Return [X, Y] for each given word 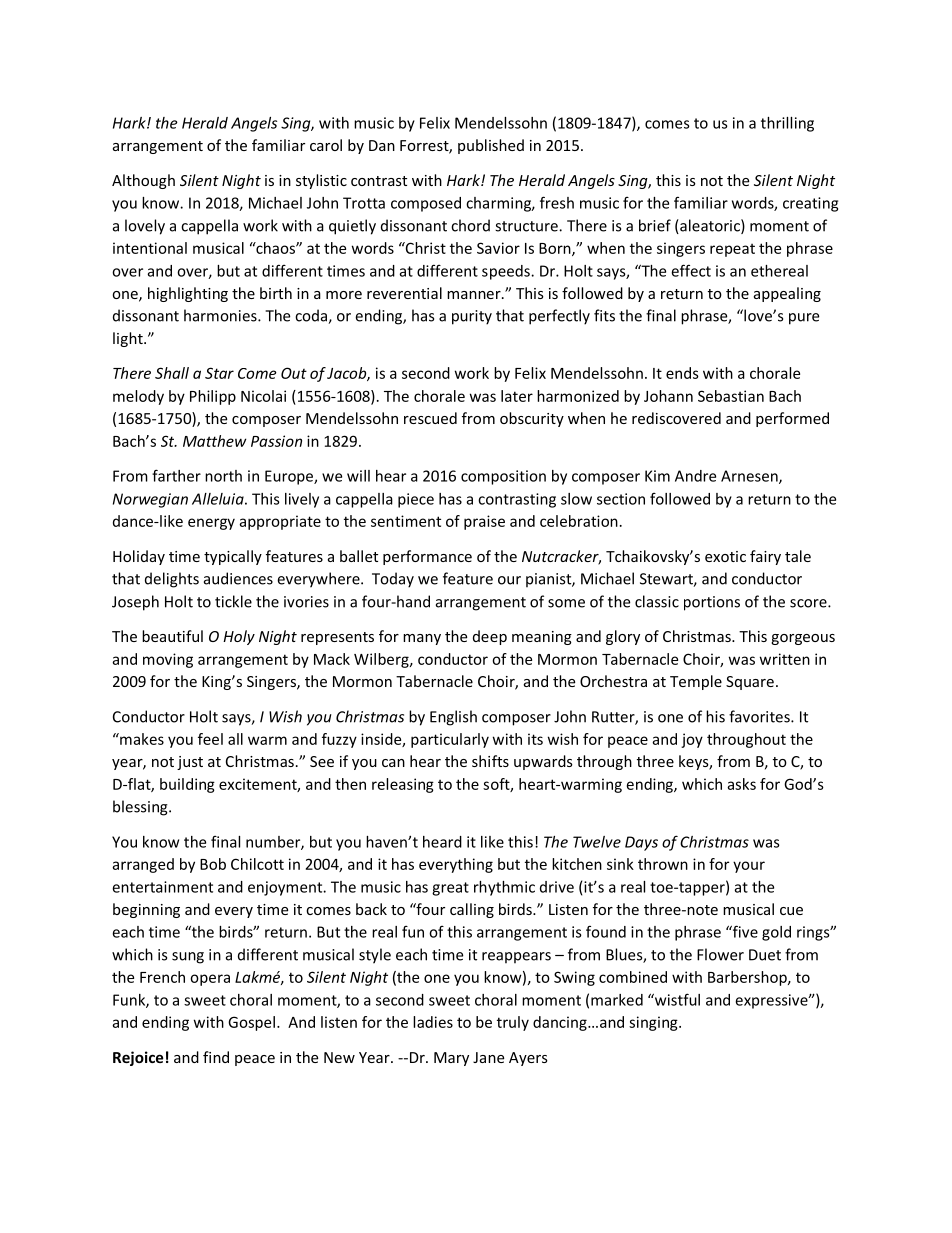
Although [143, 181]
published [491, 146]
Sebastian [731, 396]
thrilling [787, 124]
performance [427, 557]
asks [741, 784]
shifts [490, 761]
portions [712, 603]
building [187, 785]
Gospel [251, 1023]
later [517, 396]
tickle [233, 601]
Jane [488, 1057]
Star [219, 373]
